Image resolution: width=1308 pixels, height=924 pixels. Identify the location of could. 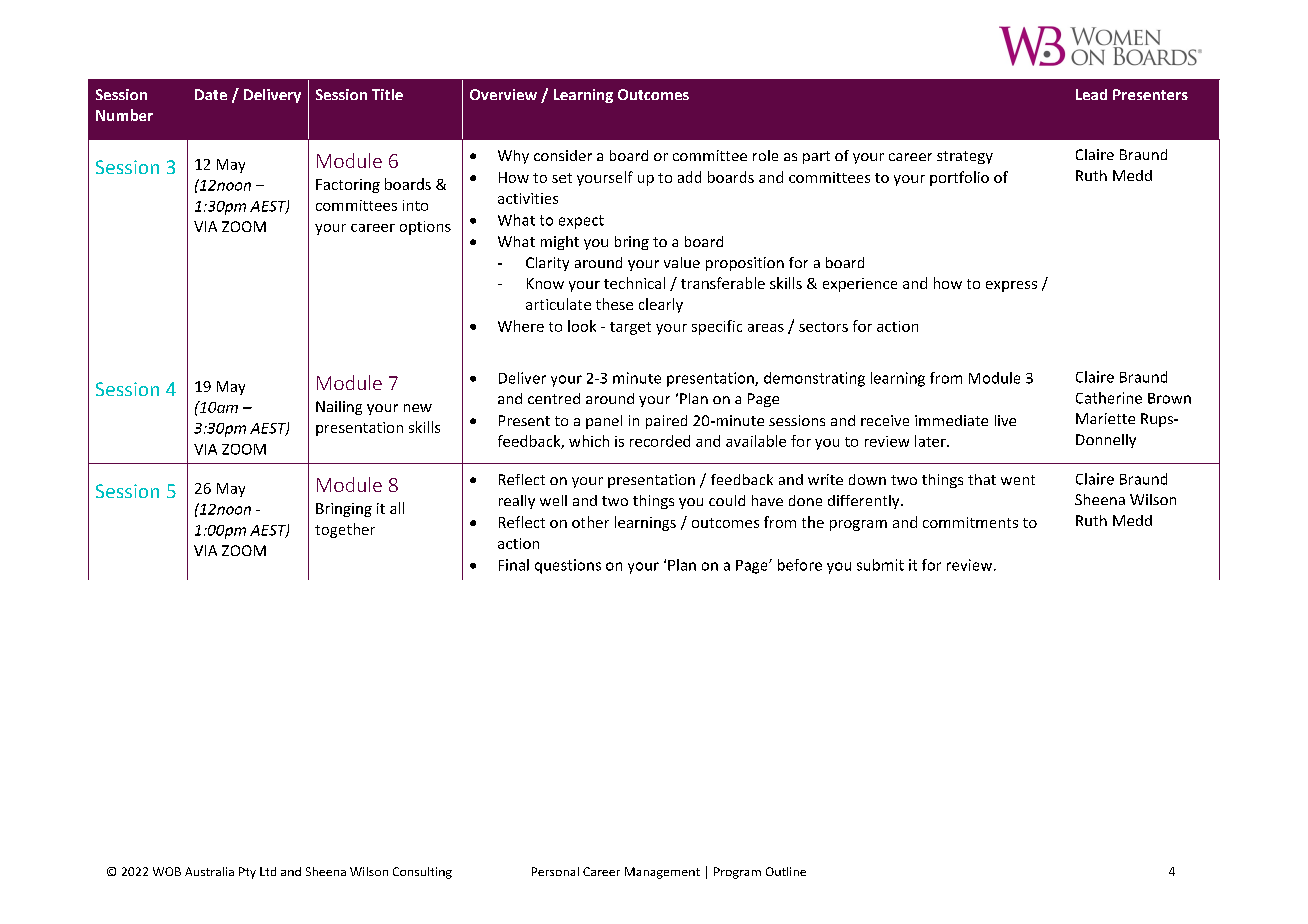
(727, 500).
